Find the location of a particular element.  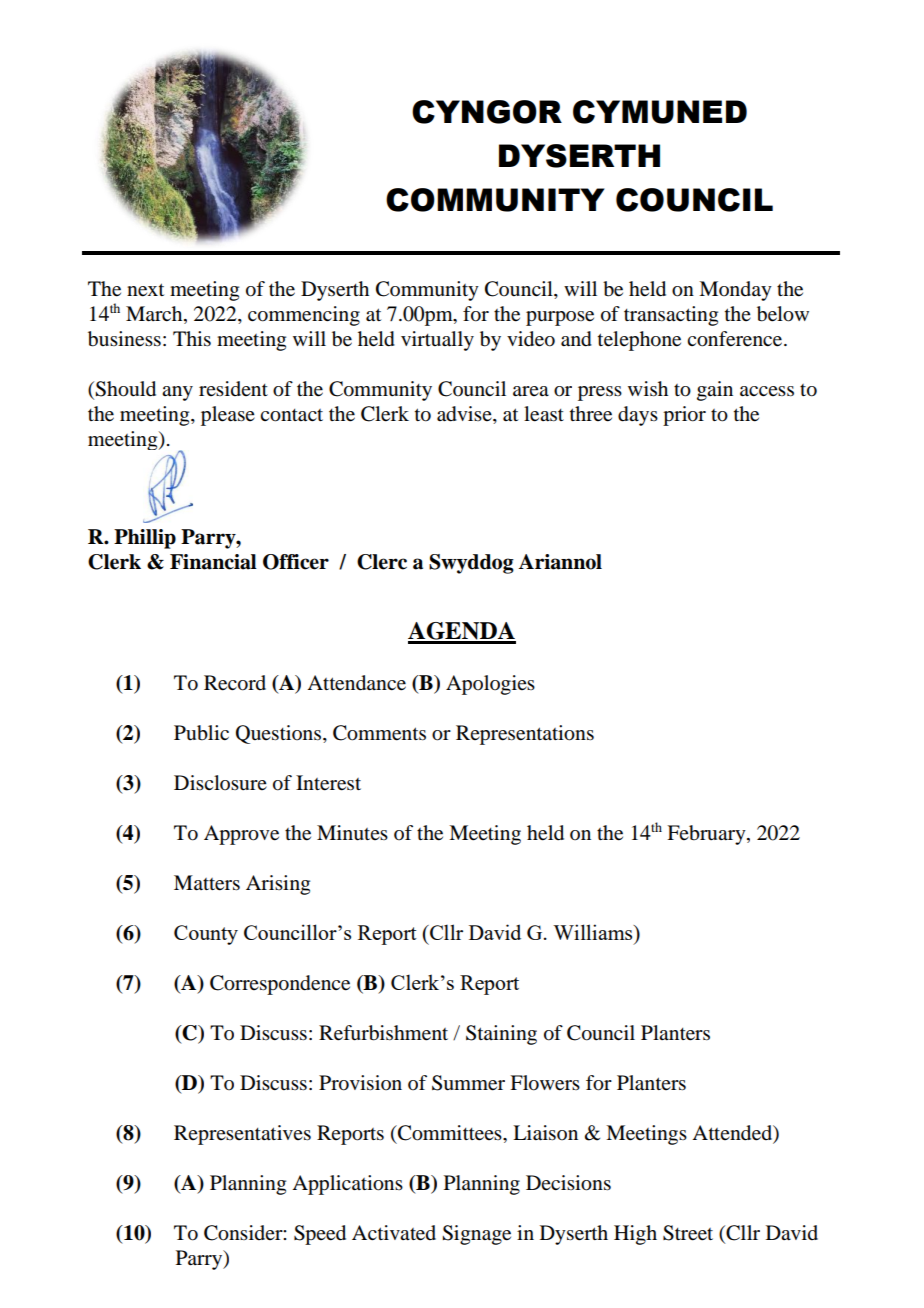

transacting is located at coordinates (671, 316).
